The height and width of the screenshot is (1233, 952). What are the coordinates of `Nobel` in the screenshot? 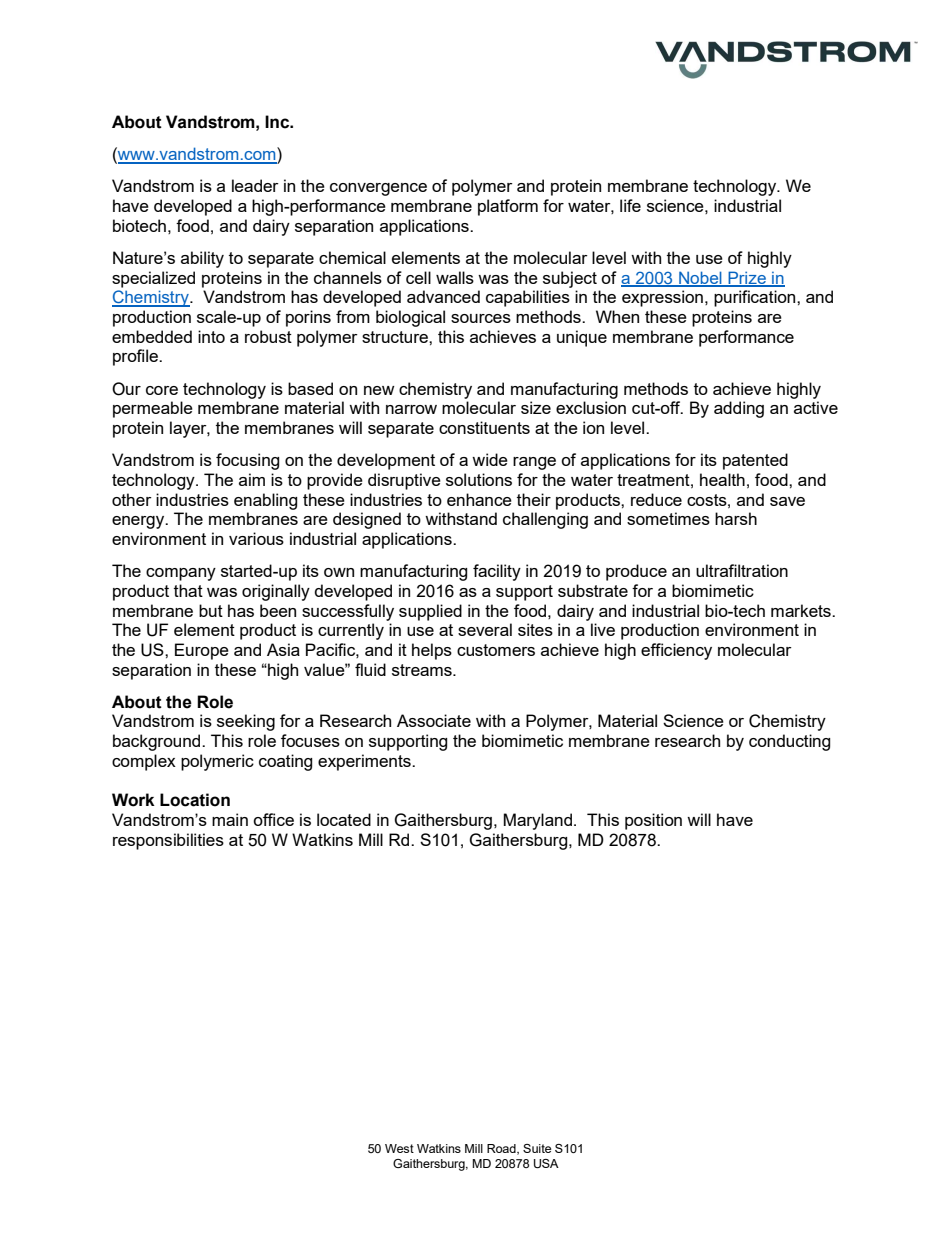 It's located at (700, 278).
